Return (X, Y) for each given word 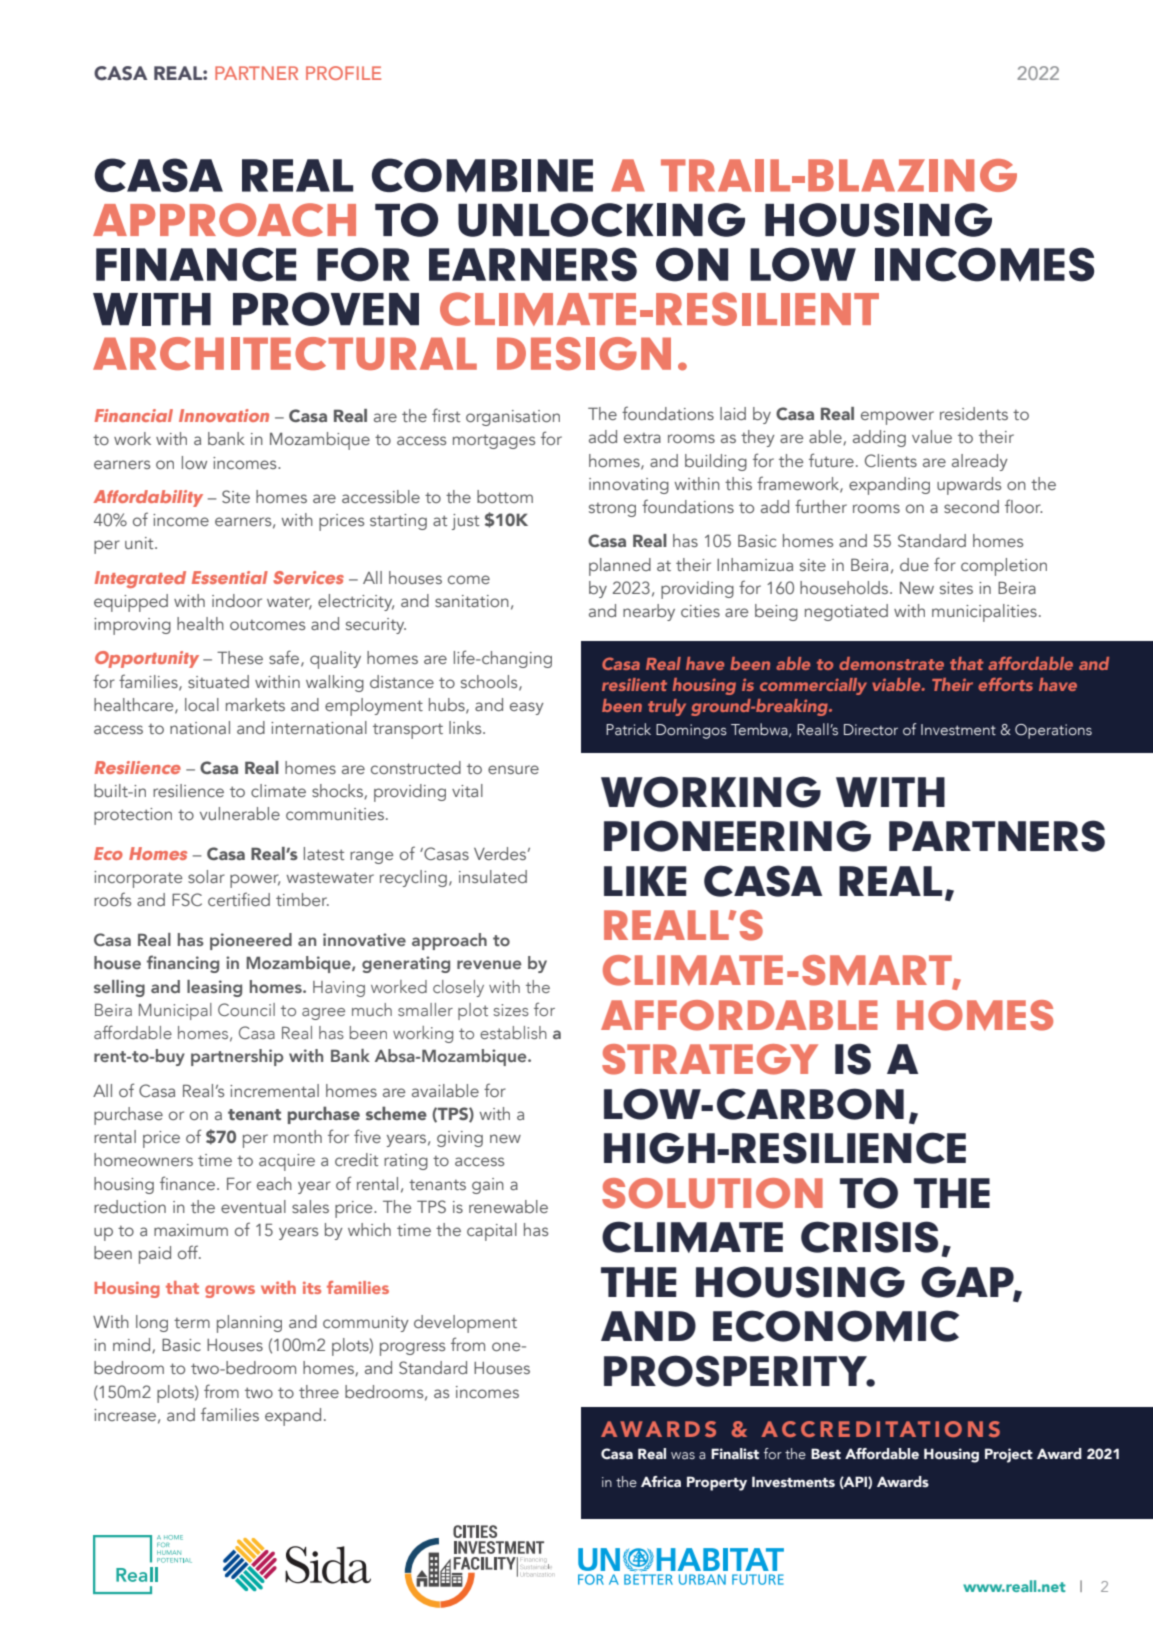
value (932, 436)
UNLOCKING (601, 220)
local (202, 704)
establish (513, 1032)
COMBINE (482, 175)
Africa (661, 1481)
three (319, 1391)
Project (1009, 1455)
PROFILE (343, 73)
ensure (513, 769)
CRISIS (869, 1237)
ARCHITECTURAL (285, 353)
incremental (274, 1090)
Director (871, 730)
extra (642, 438)
